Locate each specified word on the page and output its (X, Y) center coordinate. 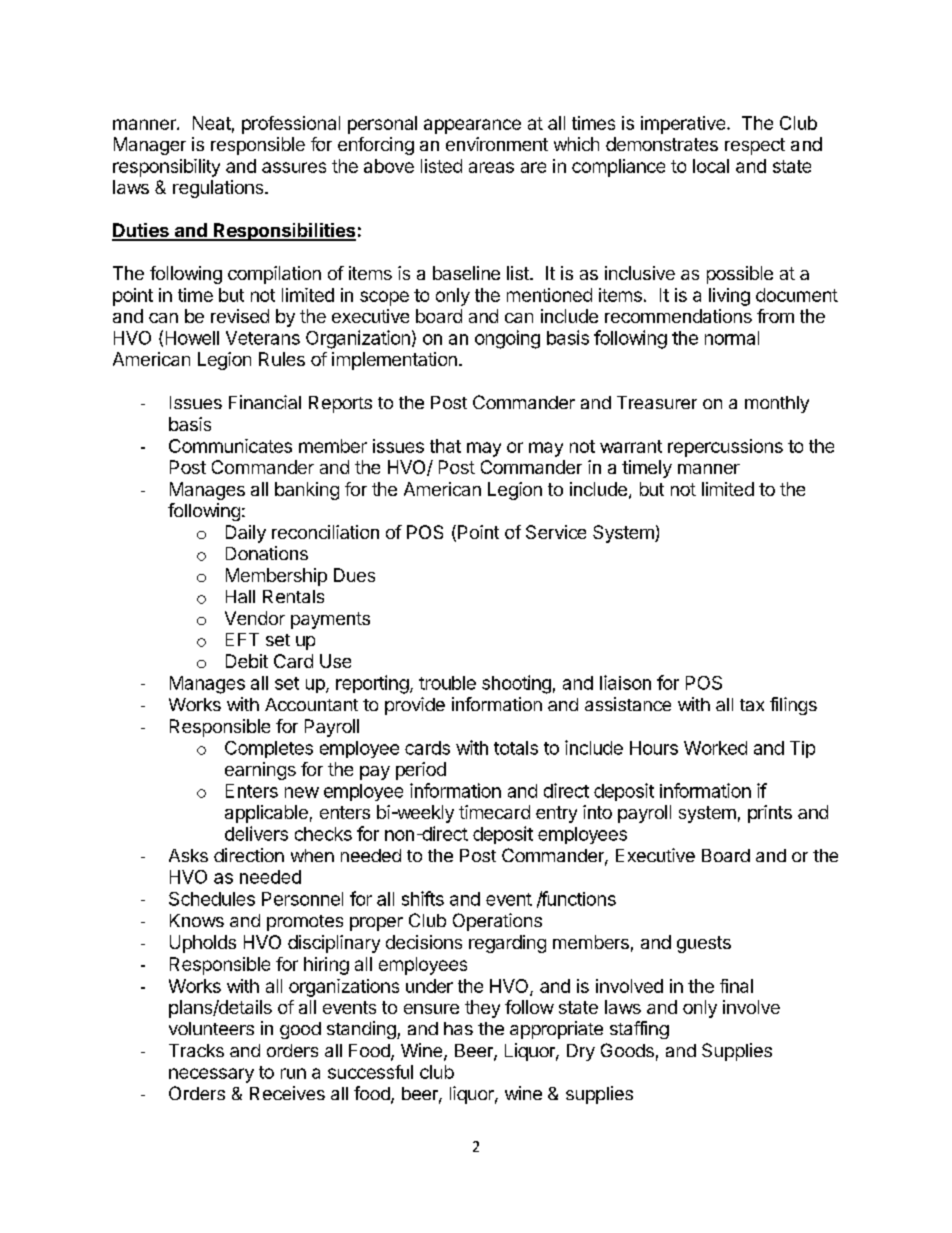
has (458, 1028)
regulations (219, 189)
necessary (211, 1075)
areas (491, 167)
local (711, 166)
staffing (639, 1030)
